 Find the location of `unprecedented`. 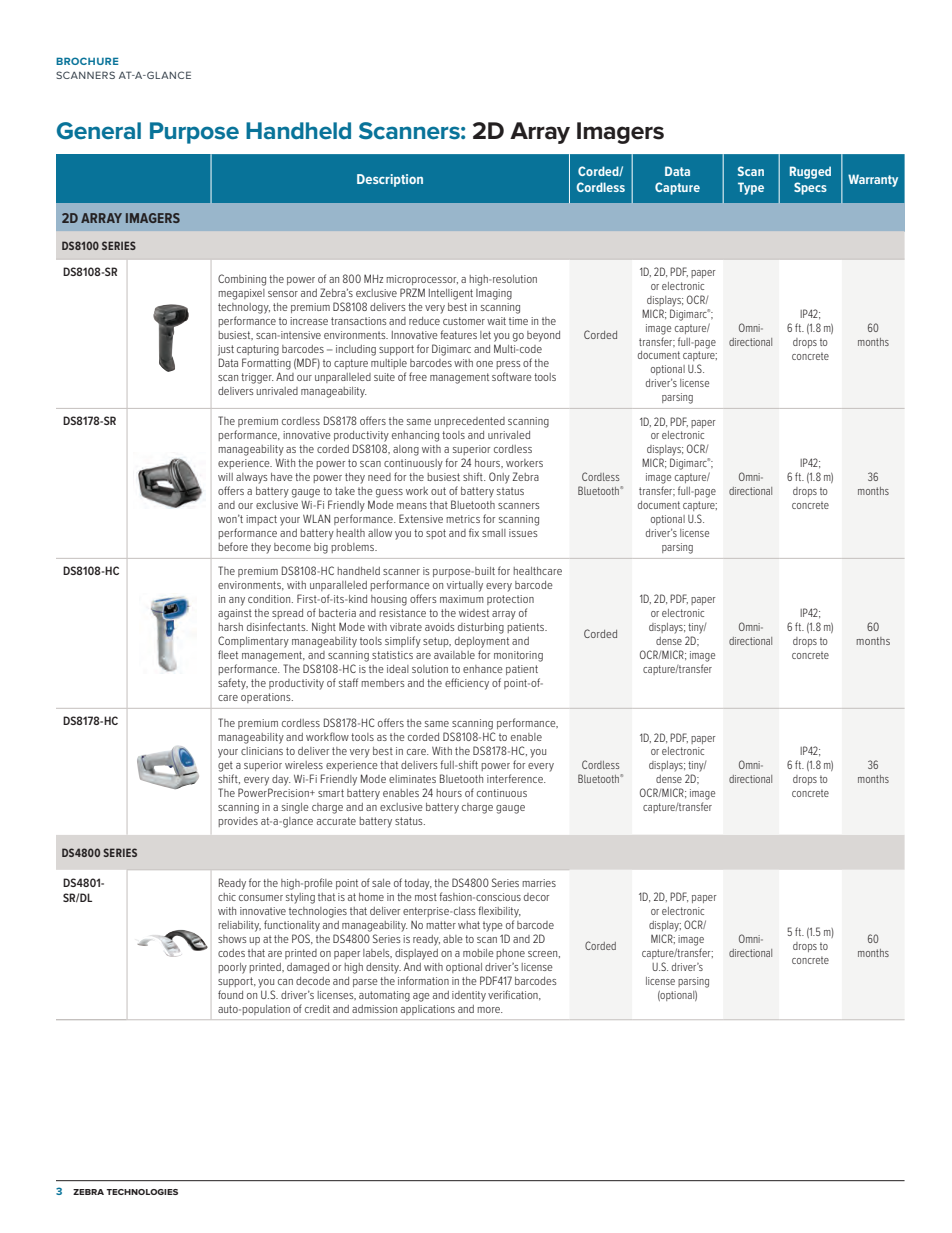

unprecedented is located at coordinates (469, 422).
